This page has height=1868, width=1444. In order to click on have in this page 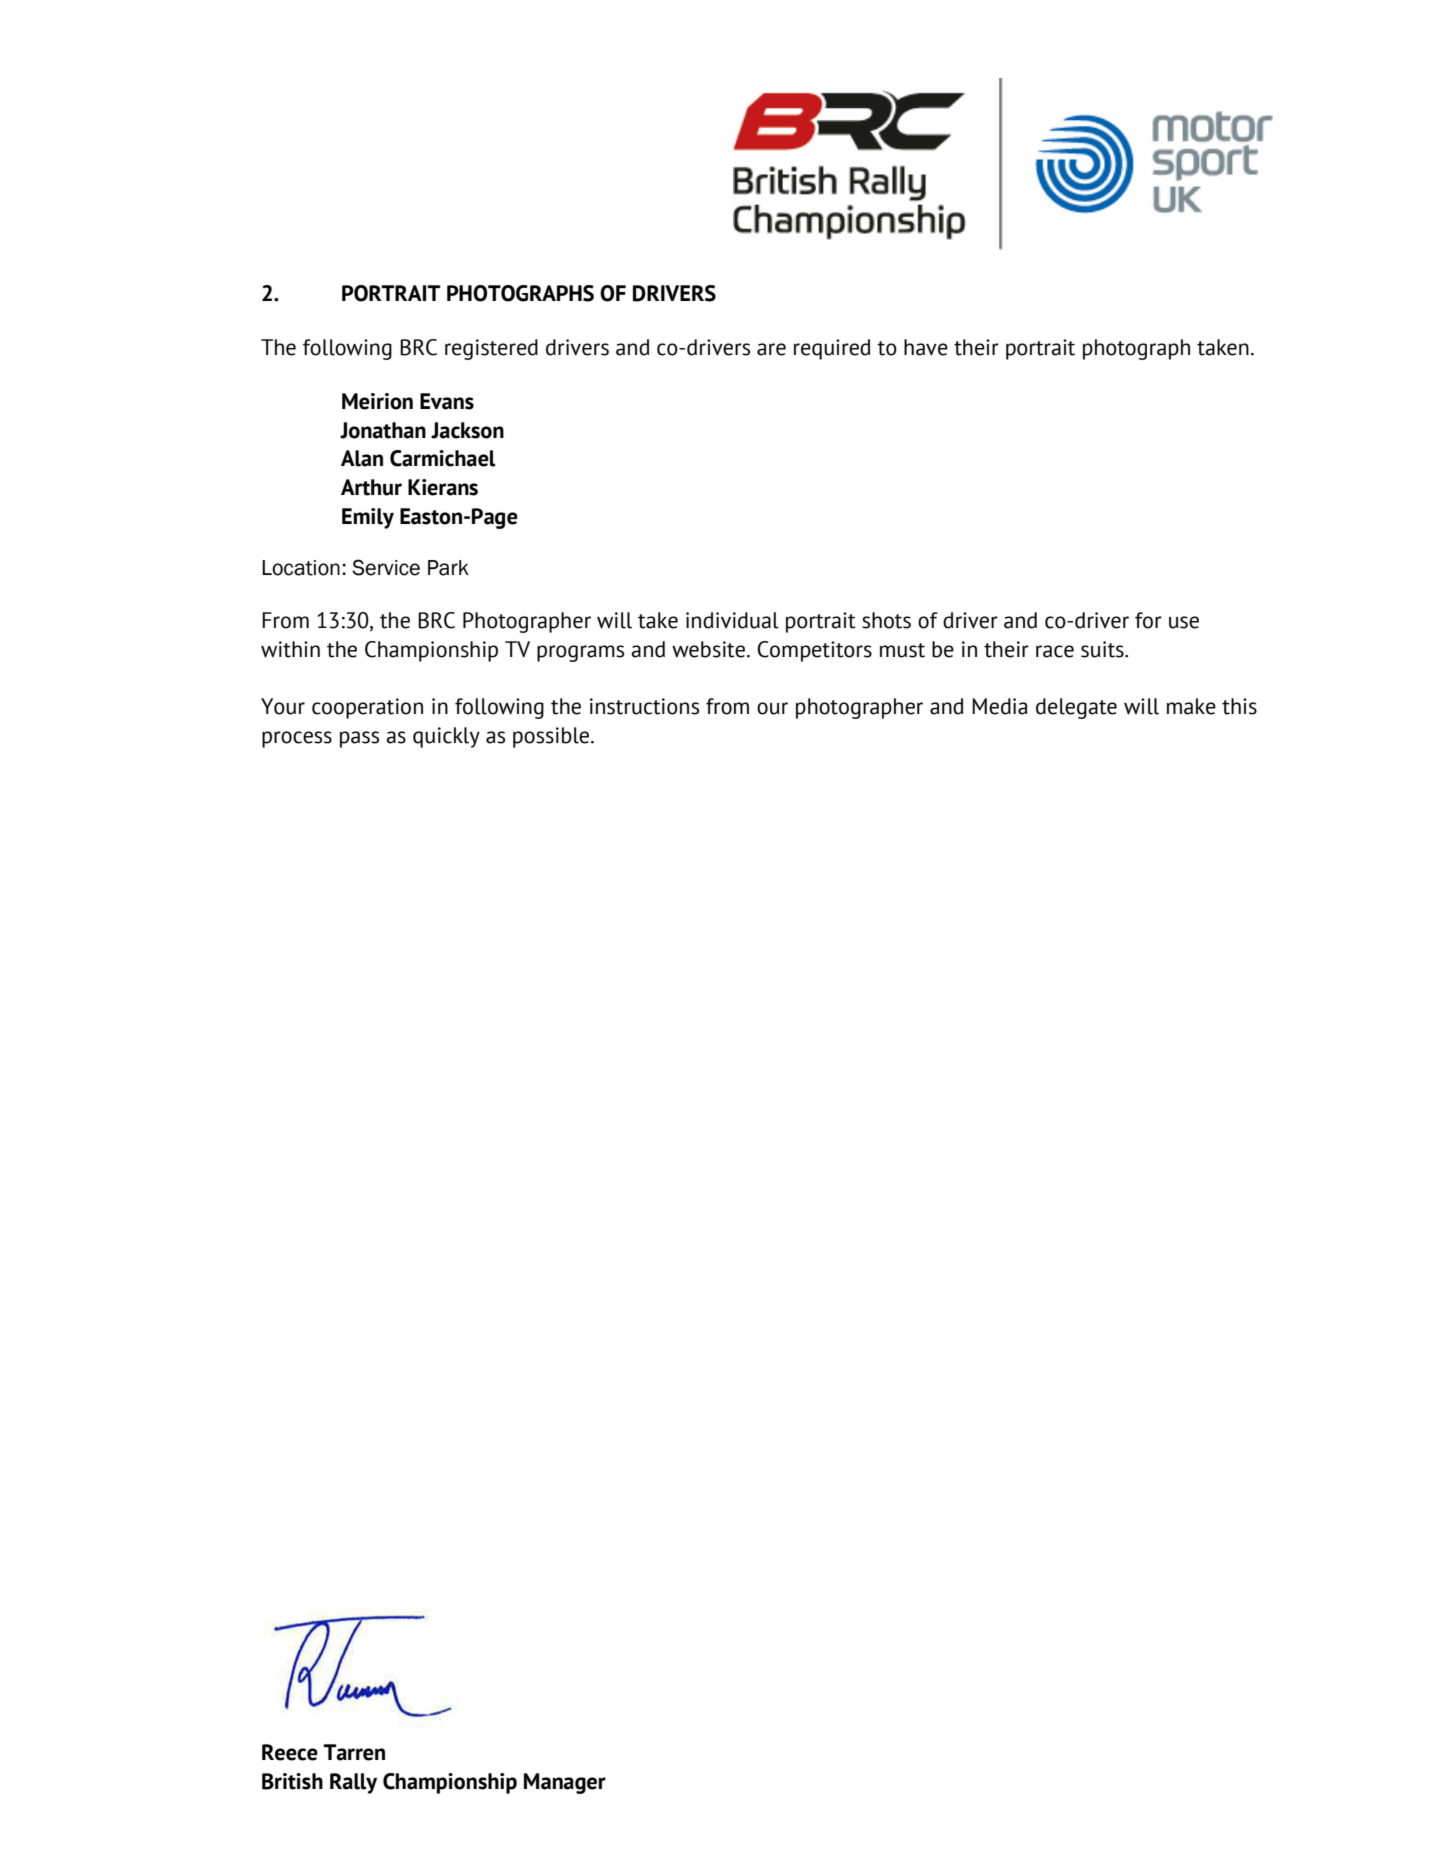, I will do `click(926, 347)`.
